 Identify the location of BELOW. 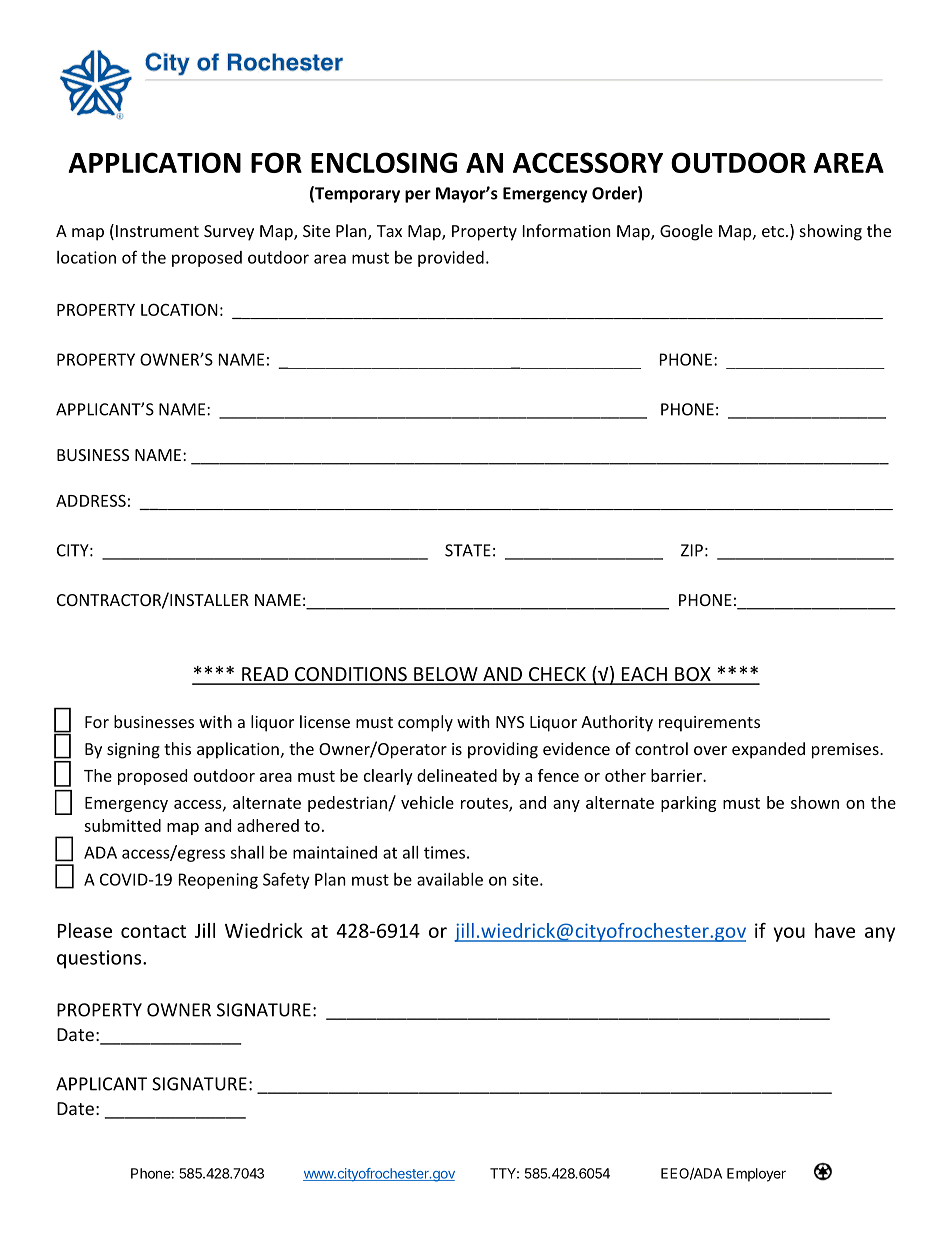
(446, 675).
